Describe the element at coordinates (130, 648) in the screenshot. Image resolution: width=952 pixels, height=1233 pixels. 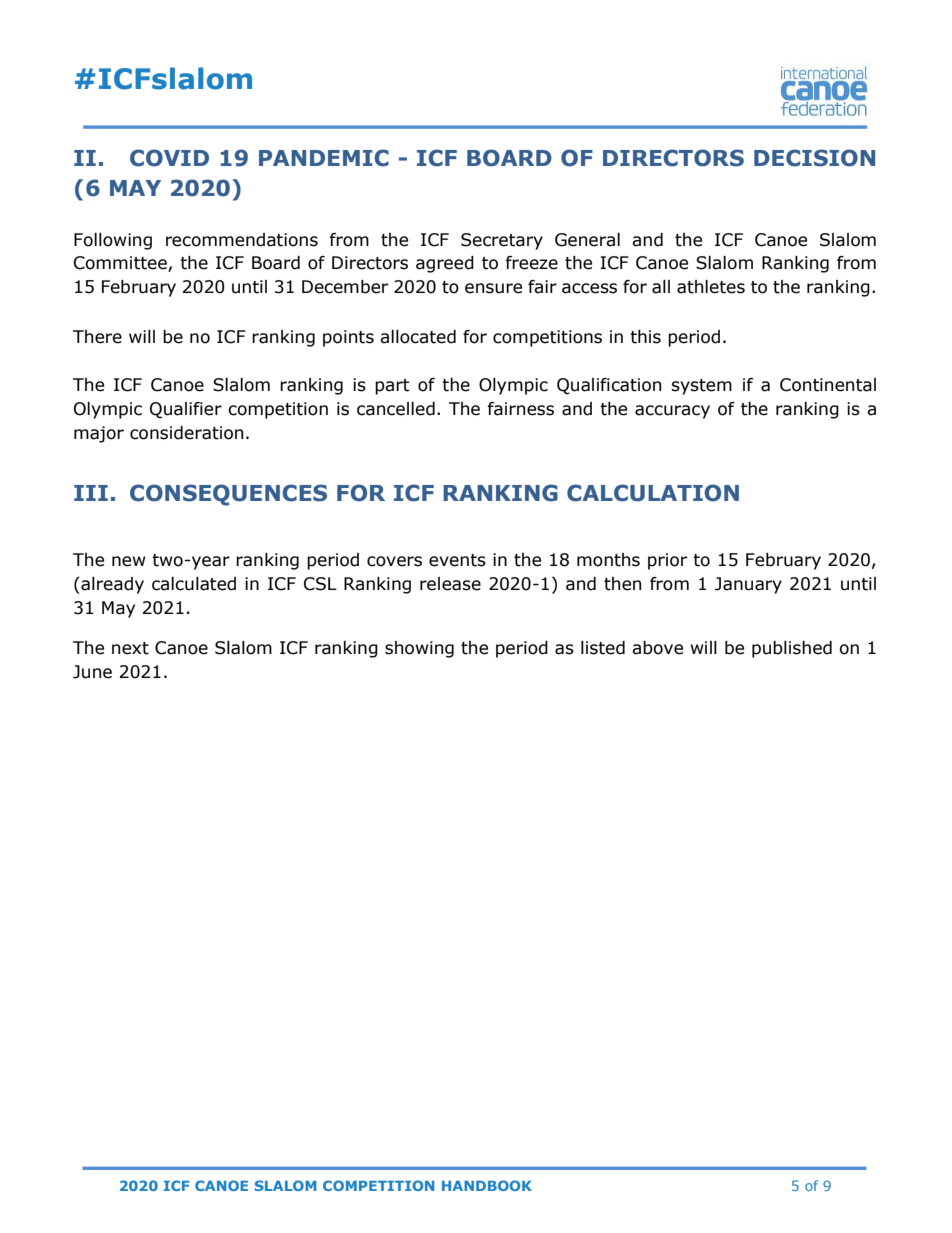
I see `next` at that location.
